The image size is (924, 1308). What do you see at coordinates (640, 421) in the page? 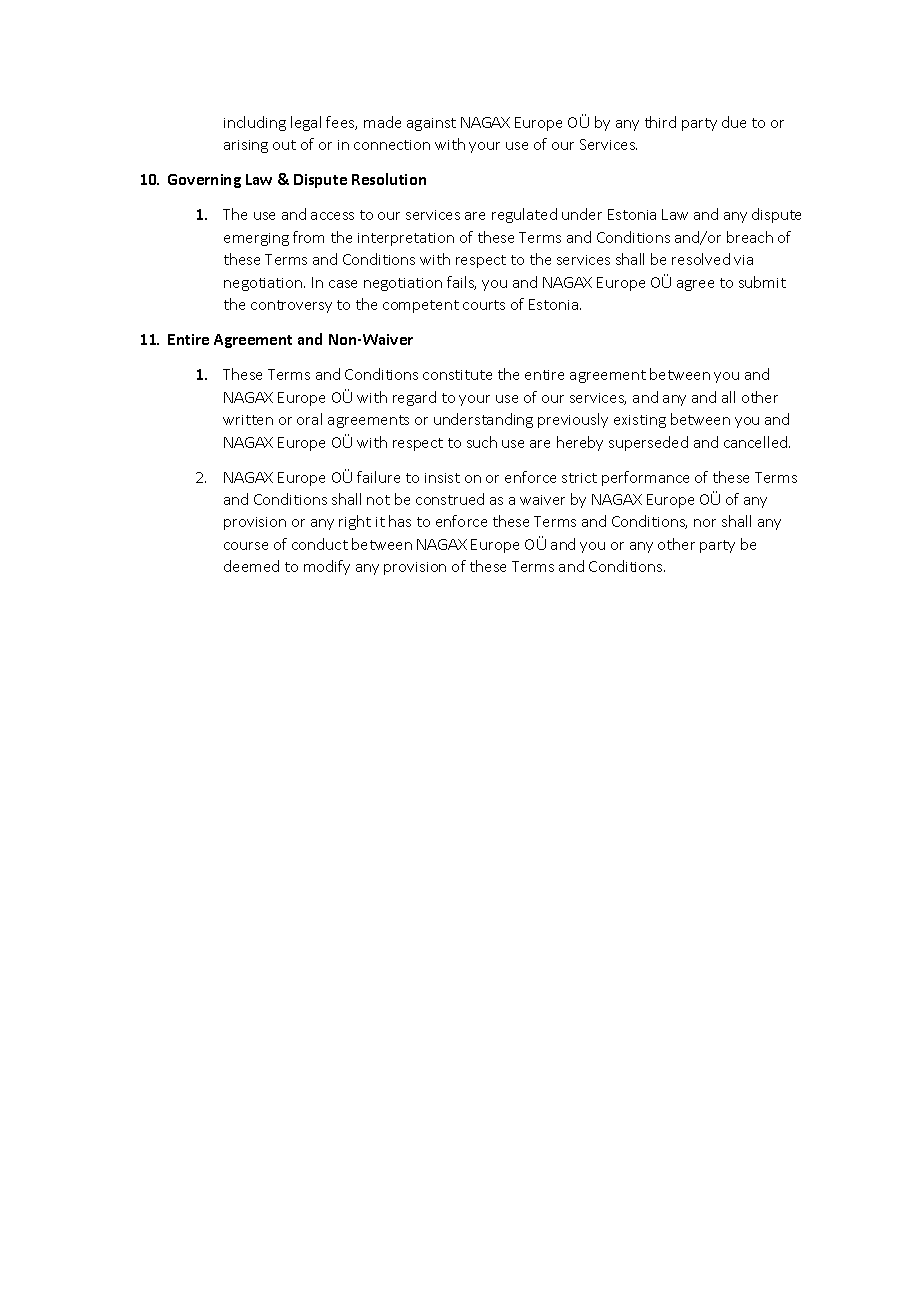
I see `existing` at bounding box center [640, 421].
